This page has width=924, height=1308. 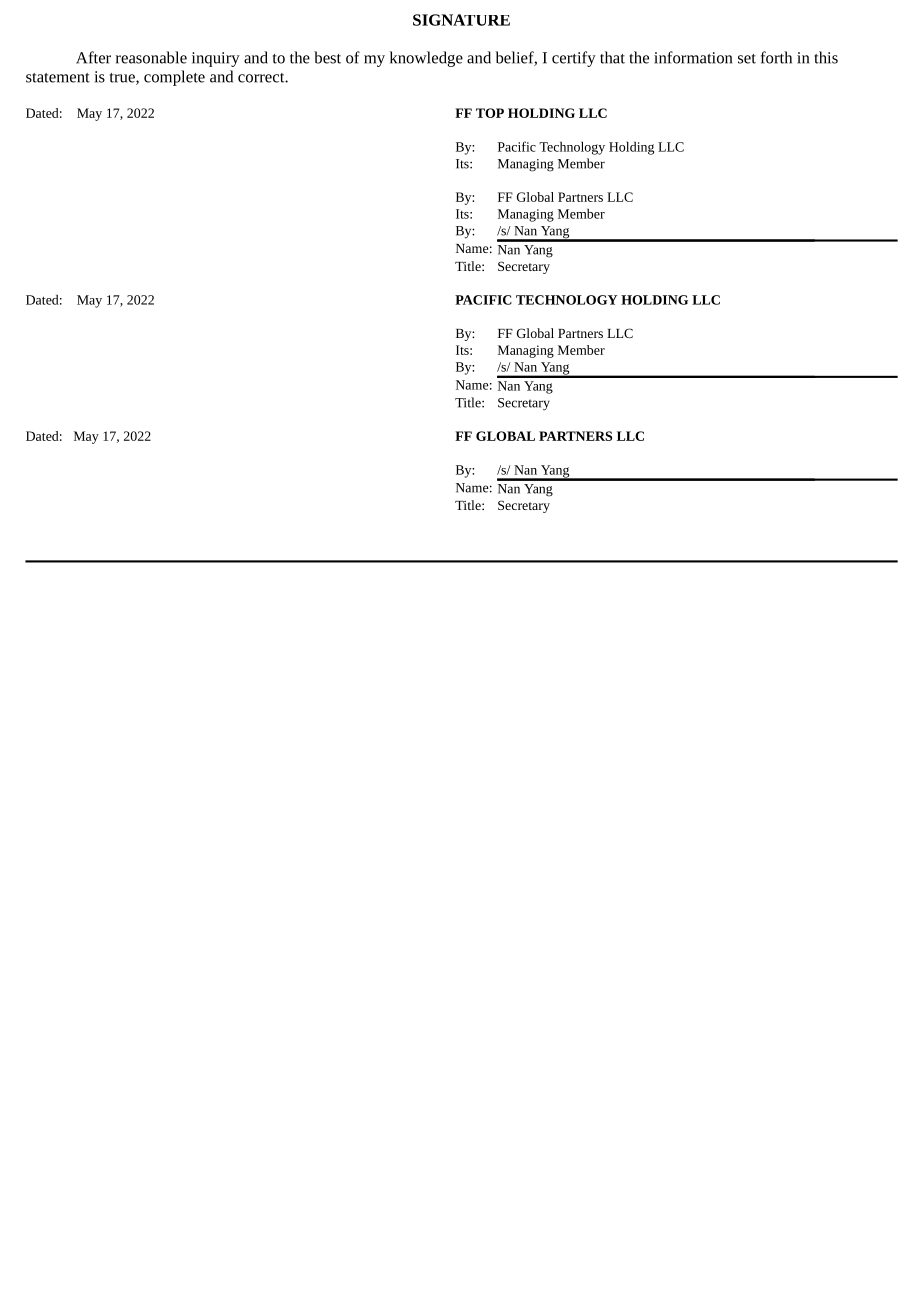 I want to click on complete, so click(x=174, y=78).
